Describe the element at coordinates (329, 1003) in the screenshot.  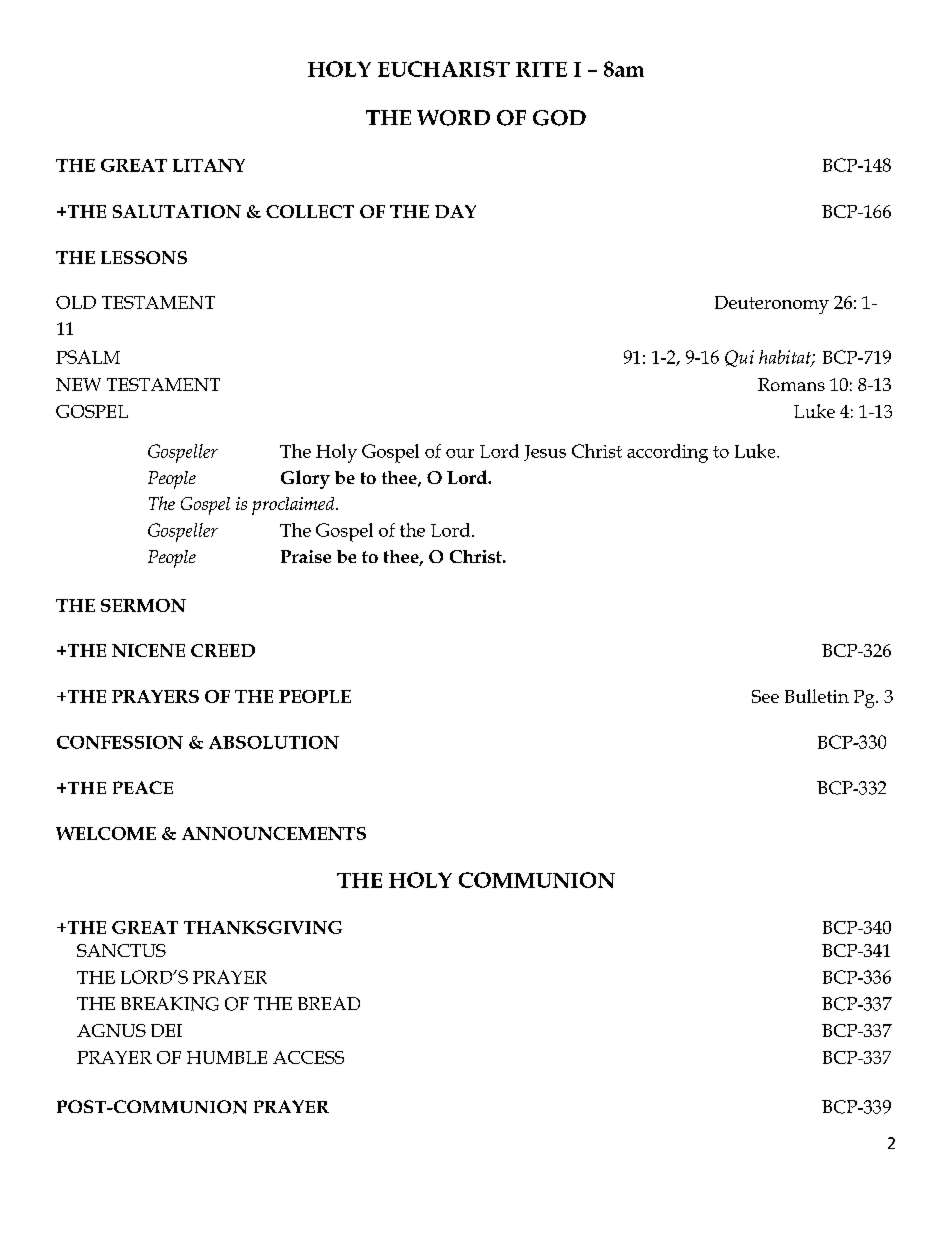
I see `BREAD` at that location.
